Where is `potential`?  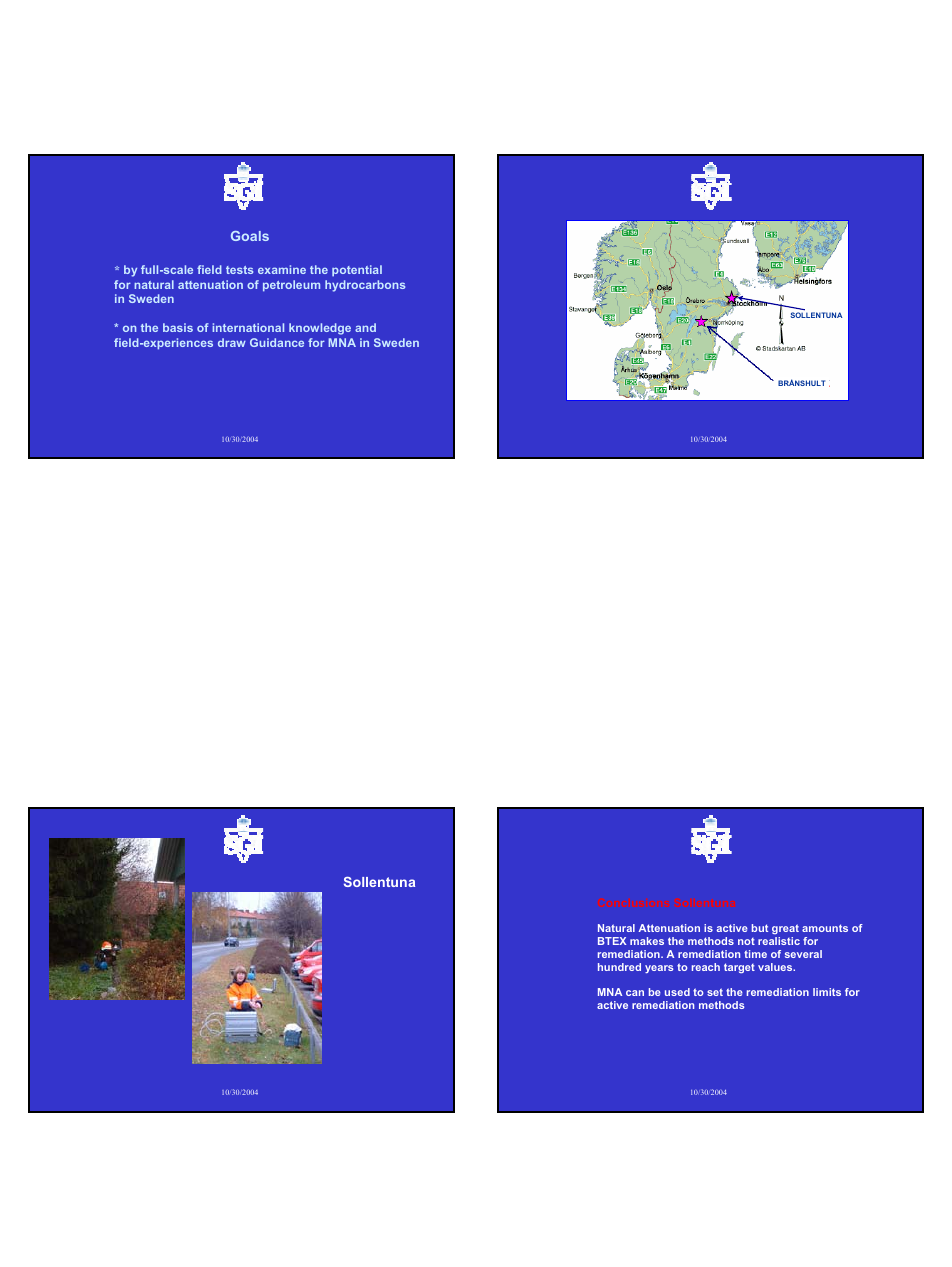 potential is located at coordinates (357, 271).
